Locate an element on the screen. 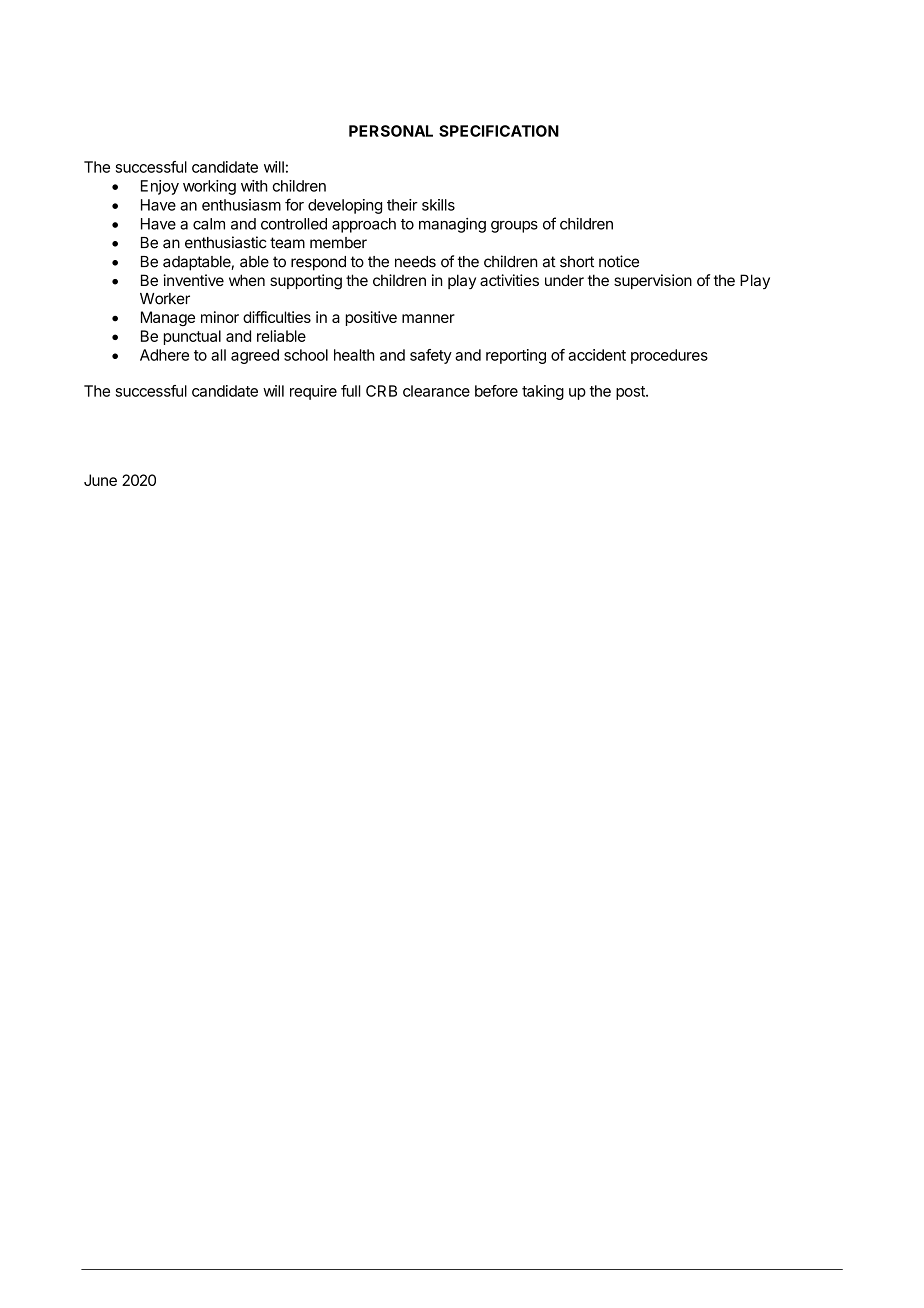 This screenshot has height=1308, width=924. accident is located at coordinates (597, 355).
